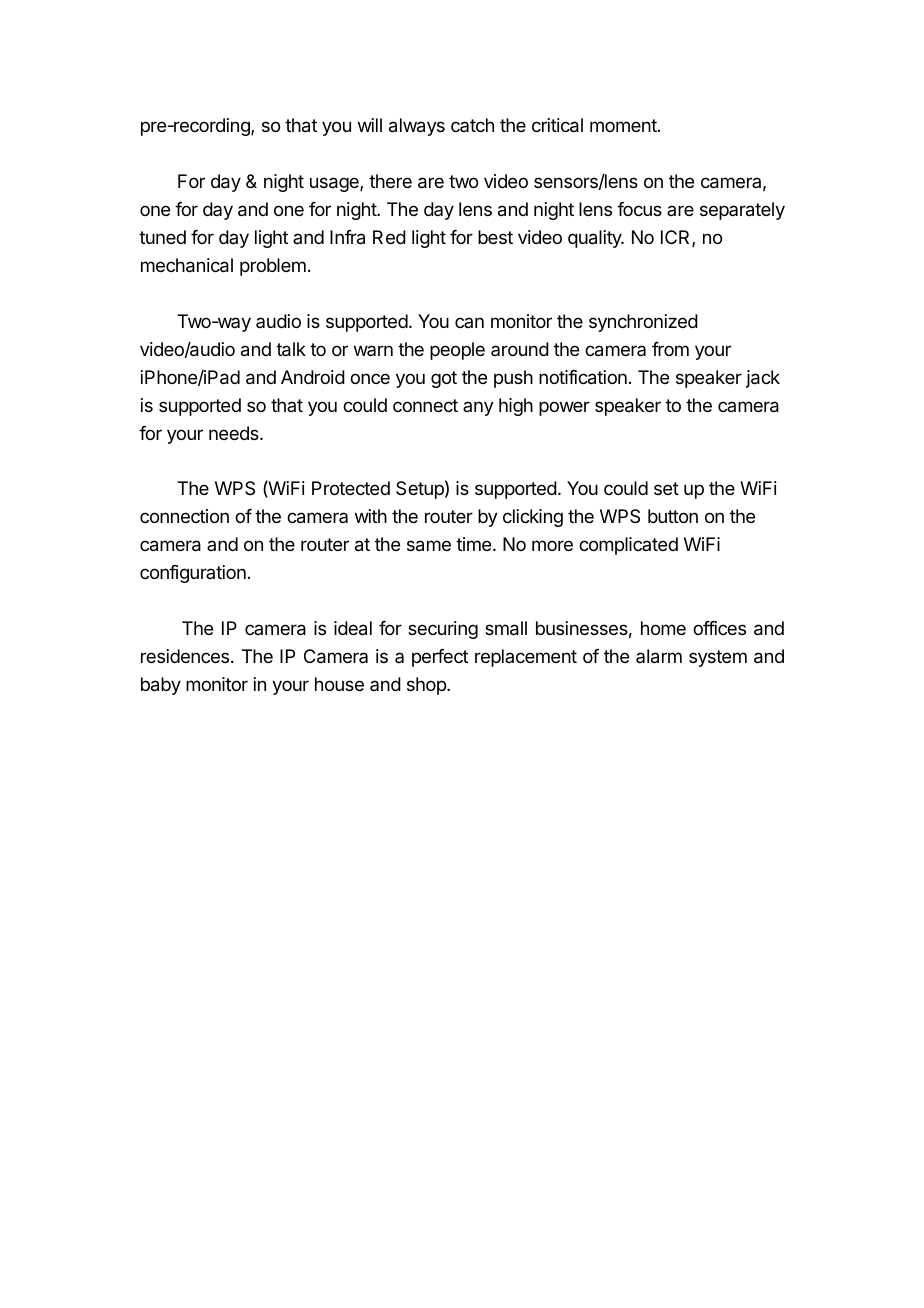 This document has width=924, height=1308. Describe the element at coordinates (185, 656) in the document. I see `residences` at that location.
